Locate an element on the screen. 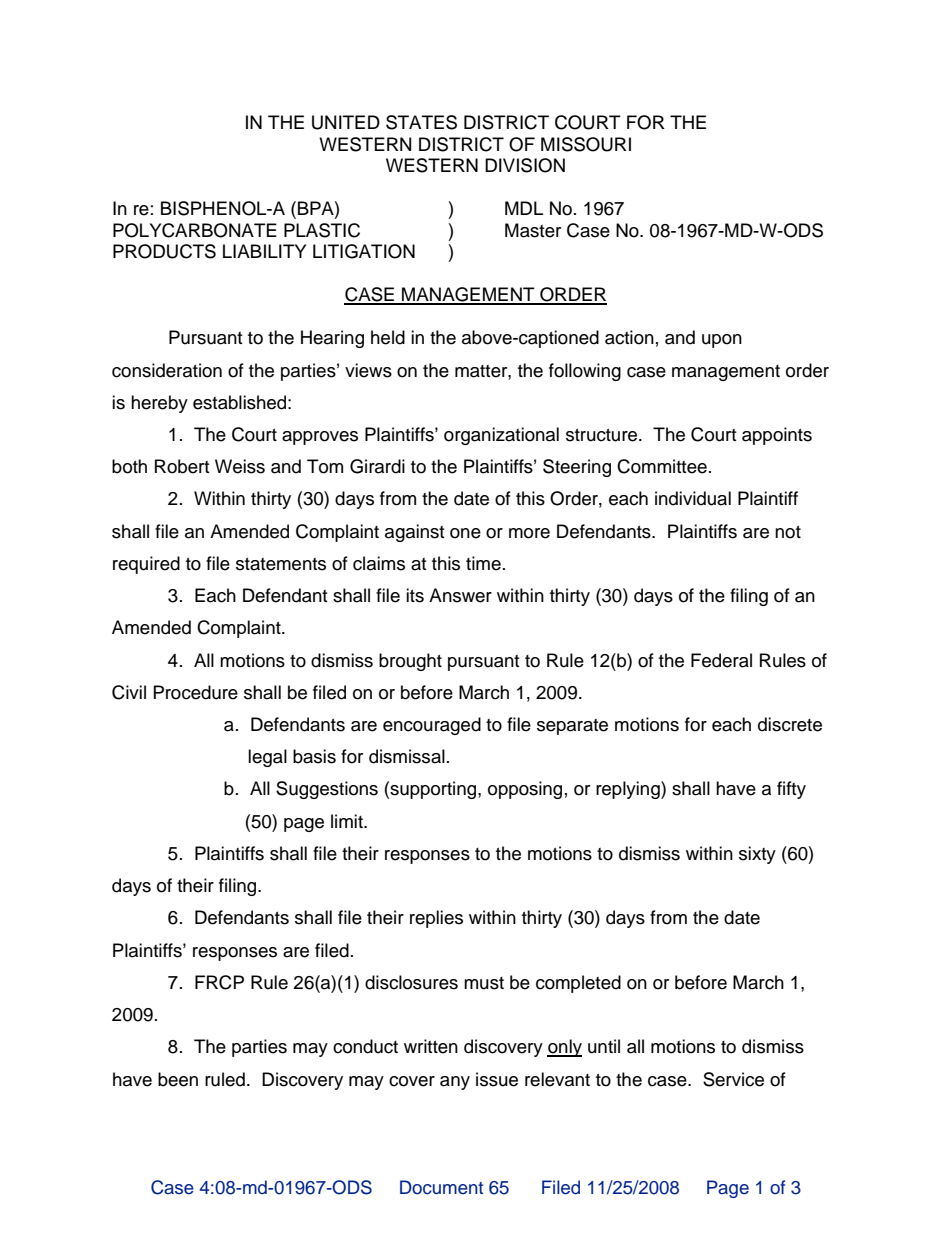  Federal is located at coordinates (721, 660).
